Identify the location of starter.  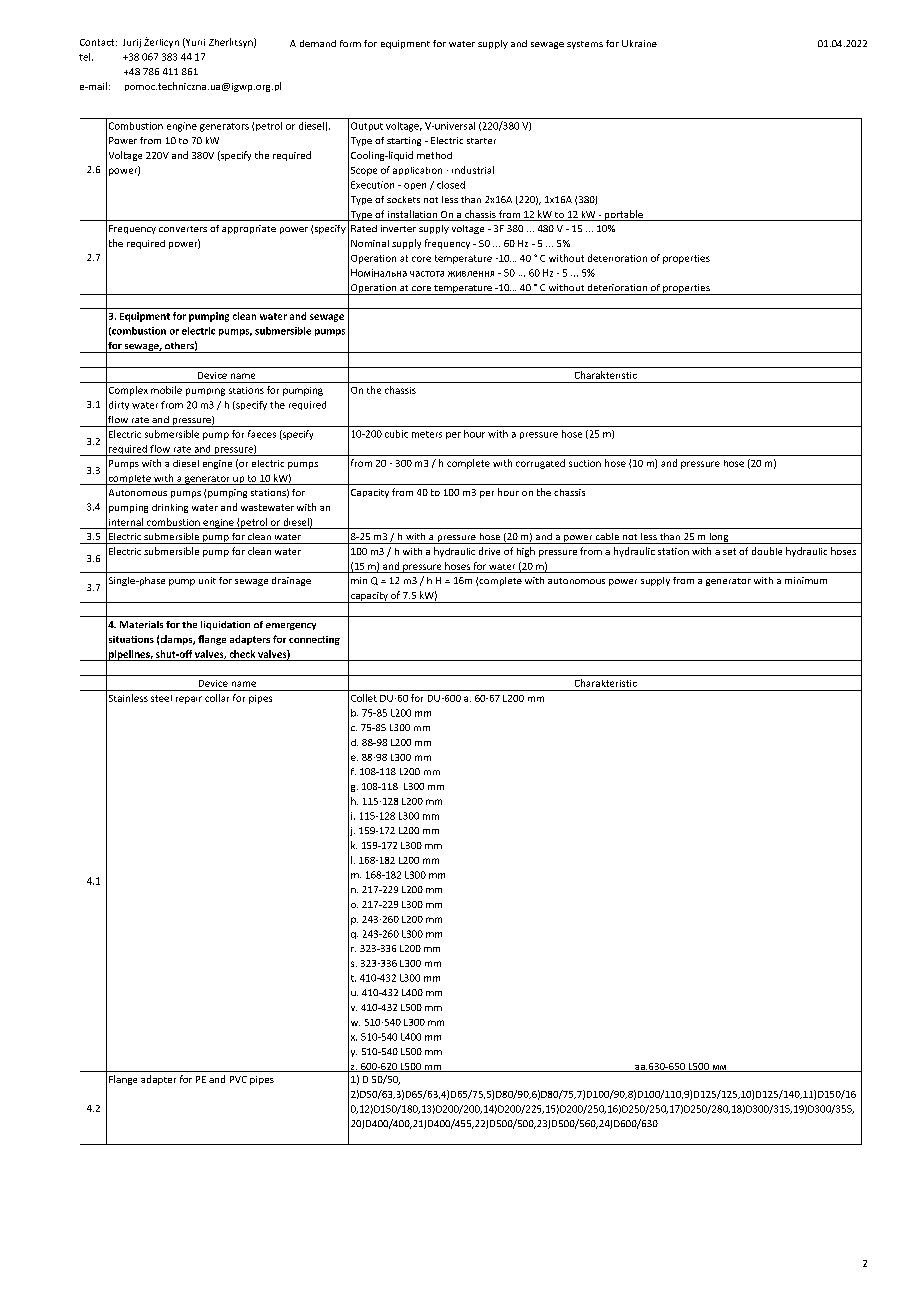
(481, 141).
